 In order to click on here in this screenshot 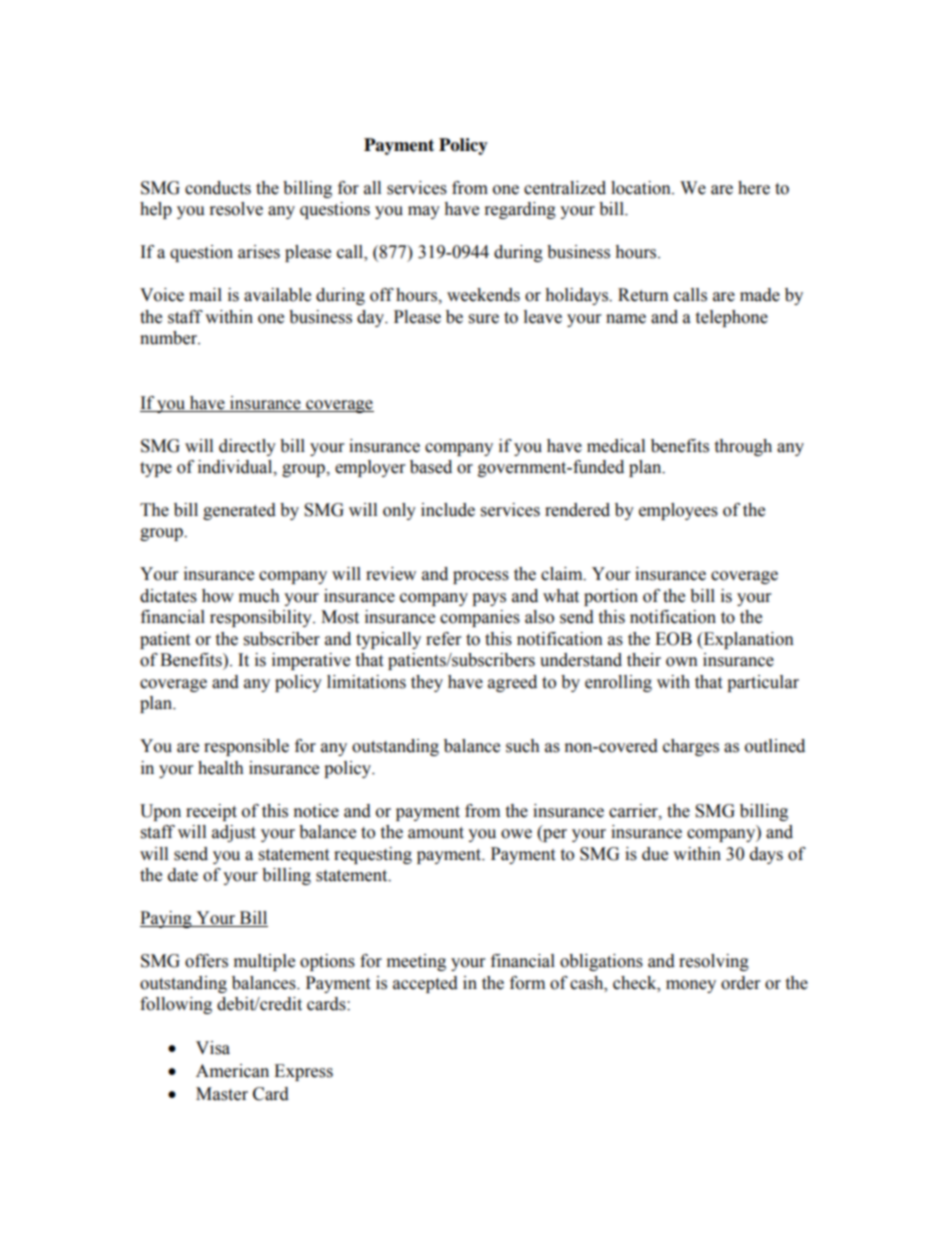, I will do `click(754, 188)`.
